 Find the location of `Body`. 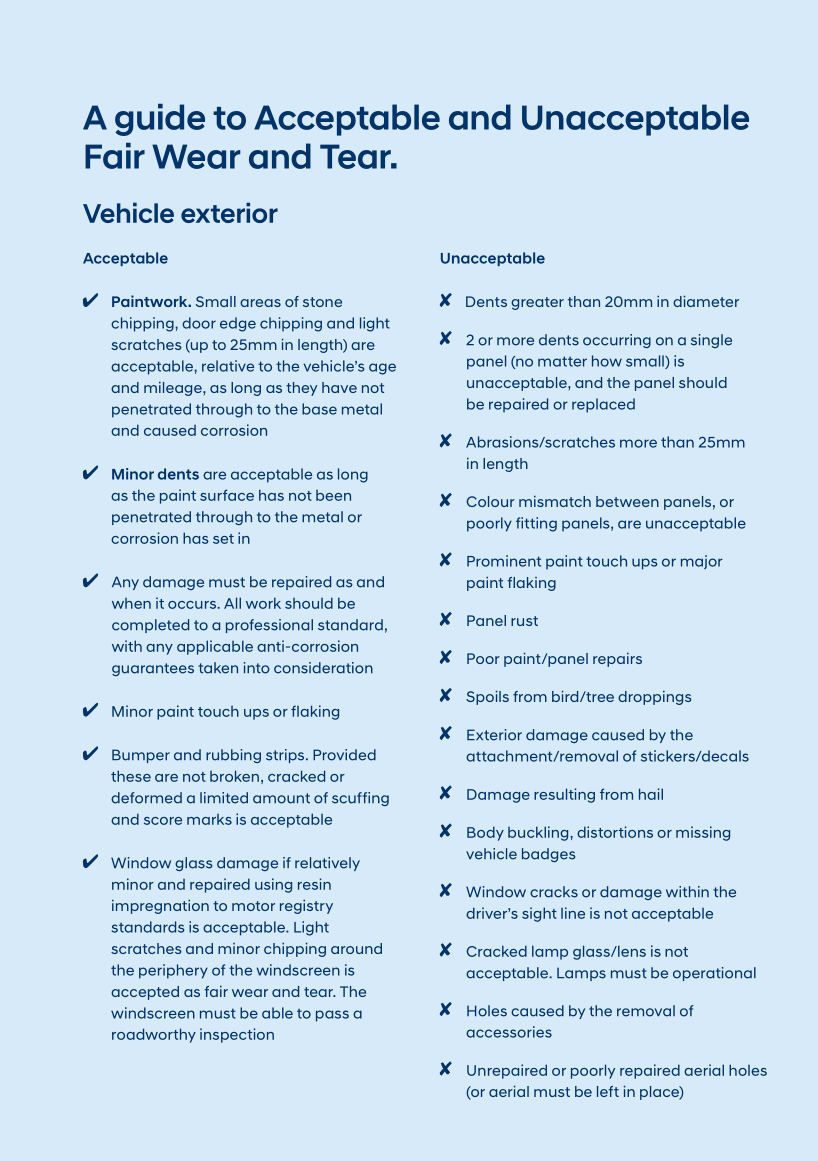

Body is located at coordinates (485, 833).
